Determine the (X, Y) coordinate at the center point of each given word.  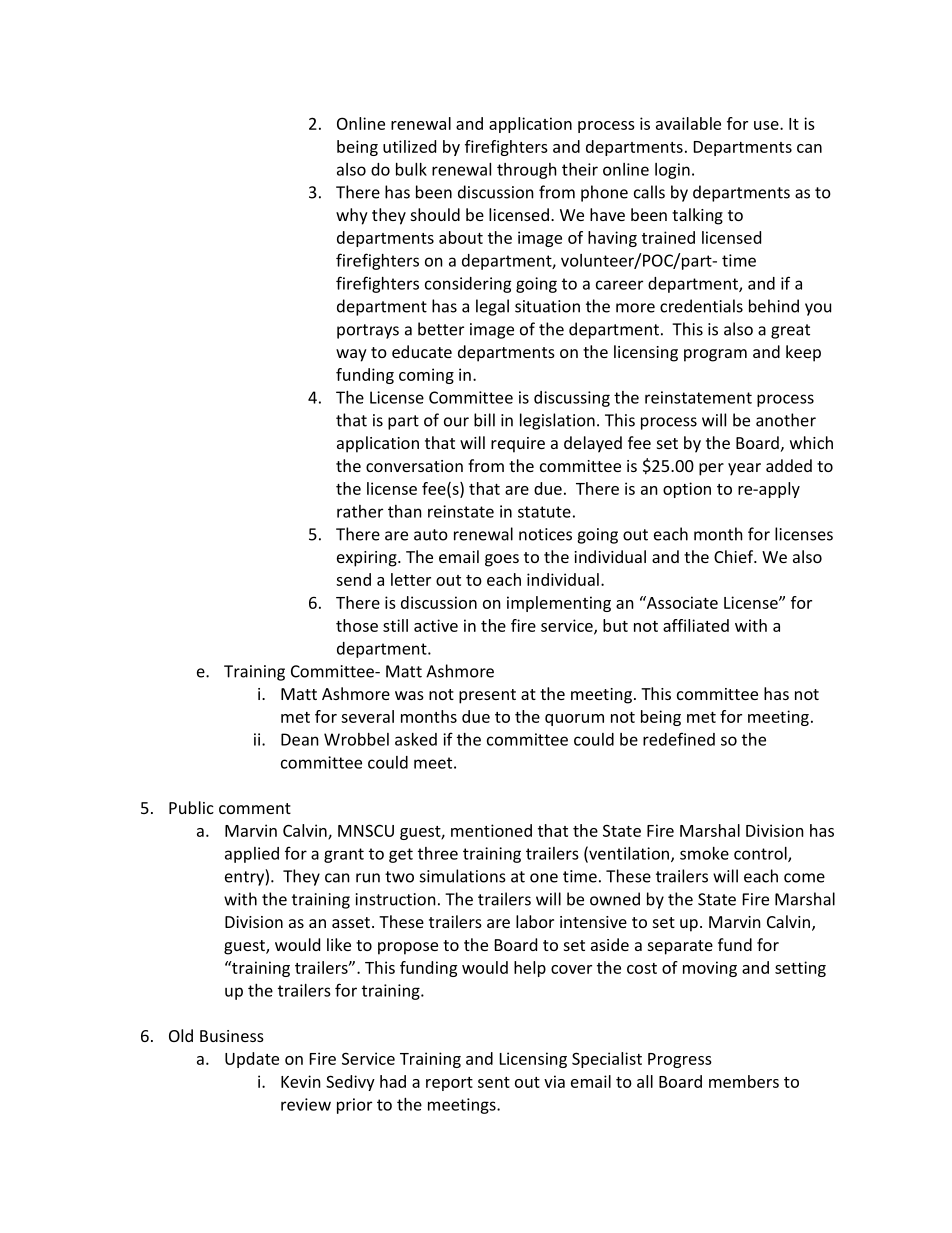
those (357, 625)
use (767, 125)
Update (252, 1060)
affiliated (696, 625)
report (449, 1084)
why (352, 216)
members (744, 1081)
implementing (559, 604)
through (527, 171)
